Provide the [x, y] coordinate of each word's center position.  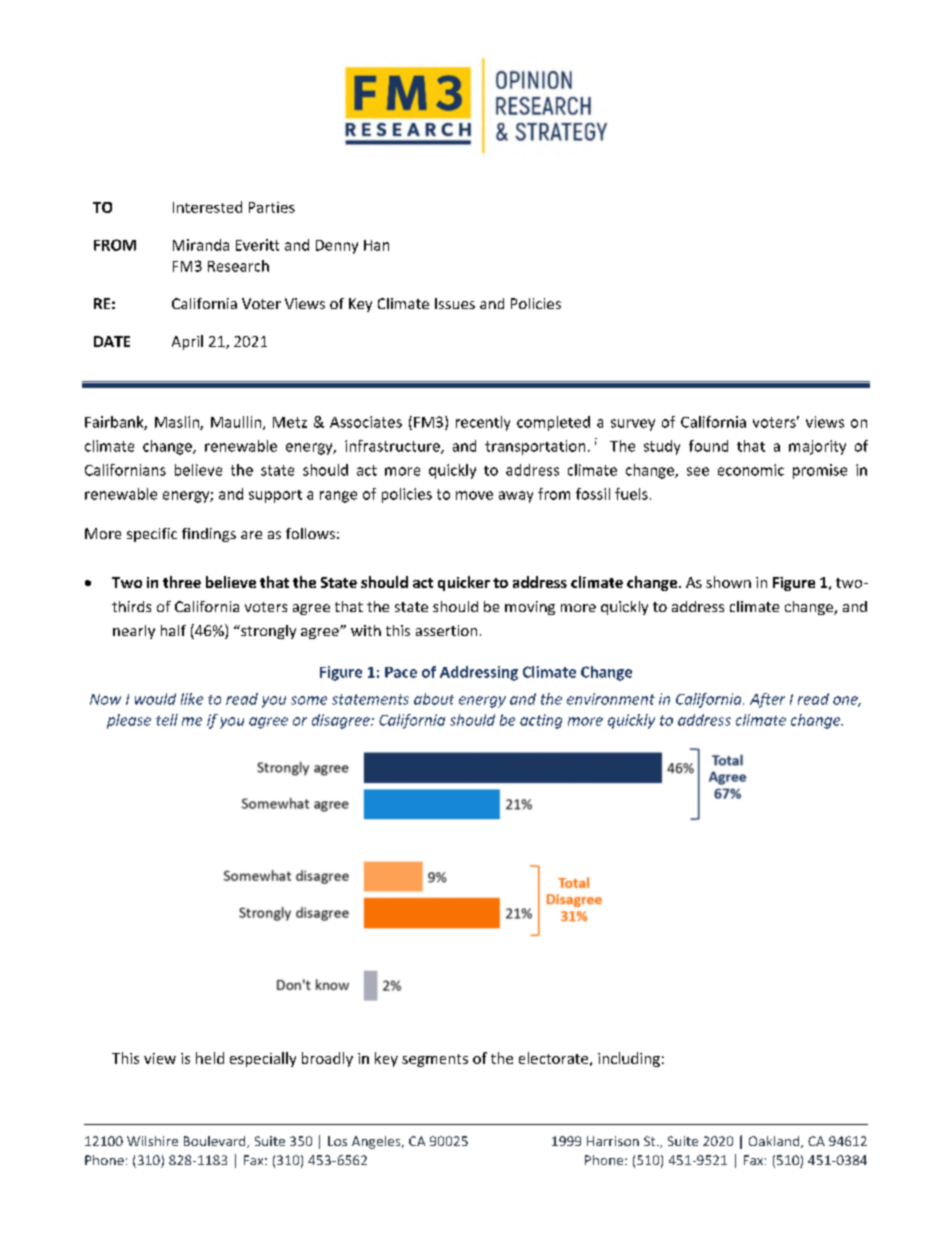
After [767, 700]
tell [167, 720]
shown [728, 582]
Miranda [201, 245]
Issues [455, 303]
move [474, 495]
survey [633, 425]
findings [209, 535]
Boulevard [216, 1142]
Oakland [775, 1142]
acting [541, 721]
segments [435, 1060]
